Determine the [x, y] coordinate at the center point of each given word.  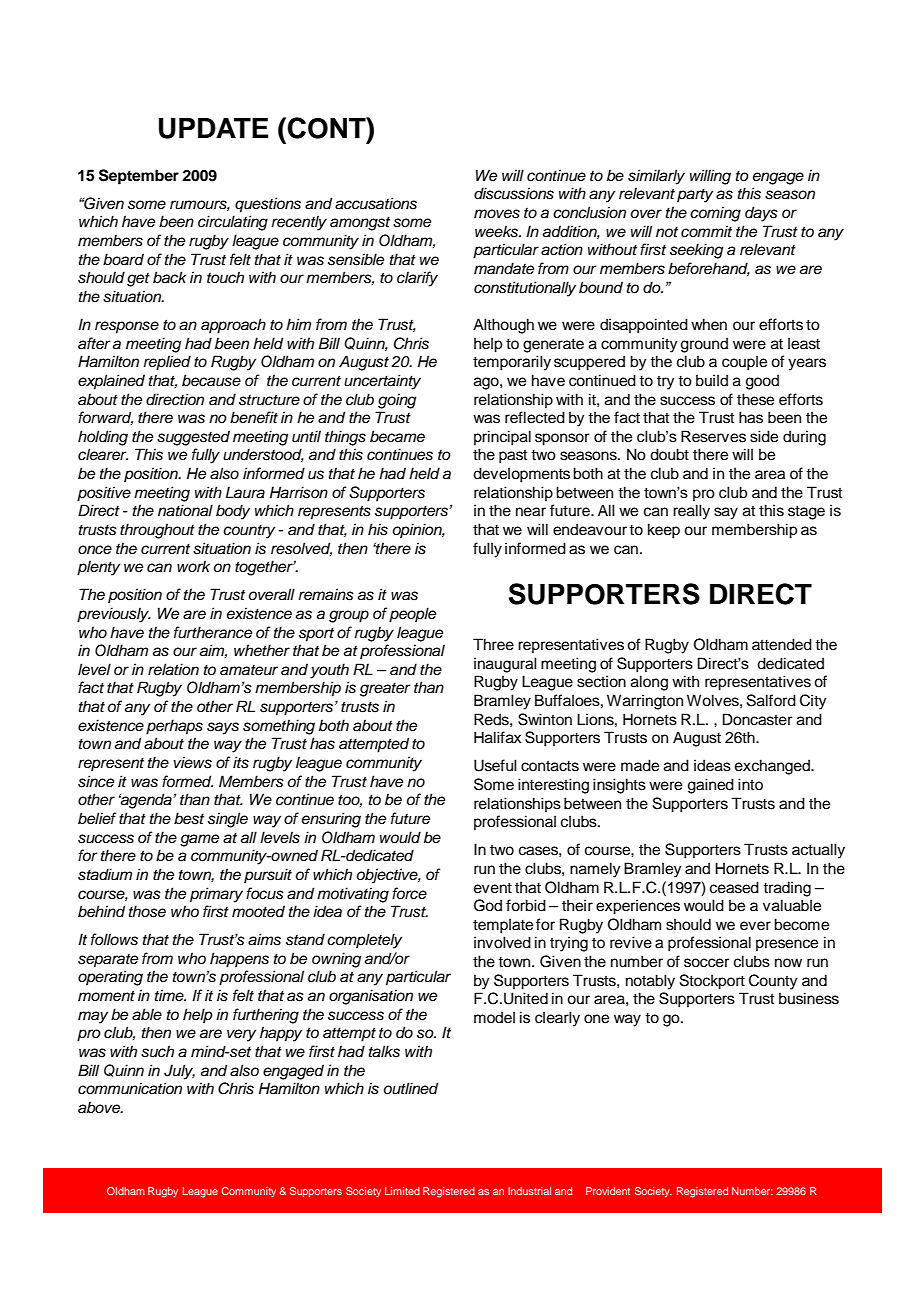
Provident [608, 1191]
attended [782, 644]
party [695, 196]
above [100, 1107]
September [139, 177]
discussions [514, 193]
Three [493, 644]
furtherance [213, 632]
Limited [402, 1191]
